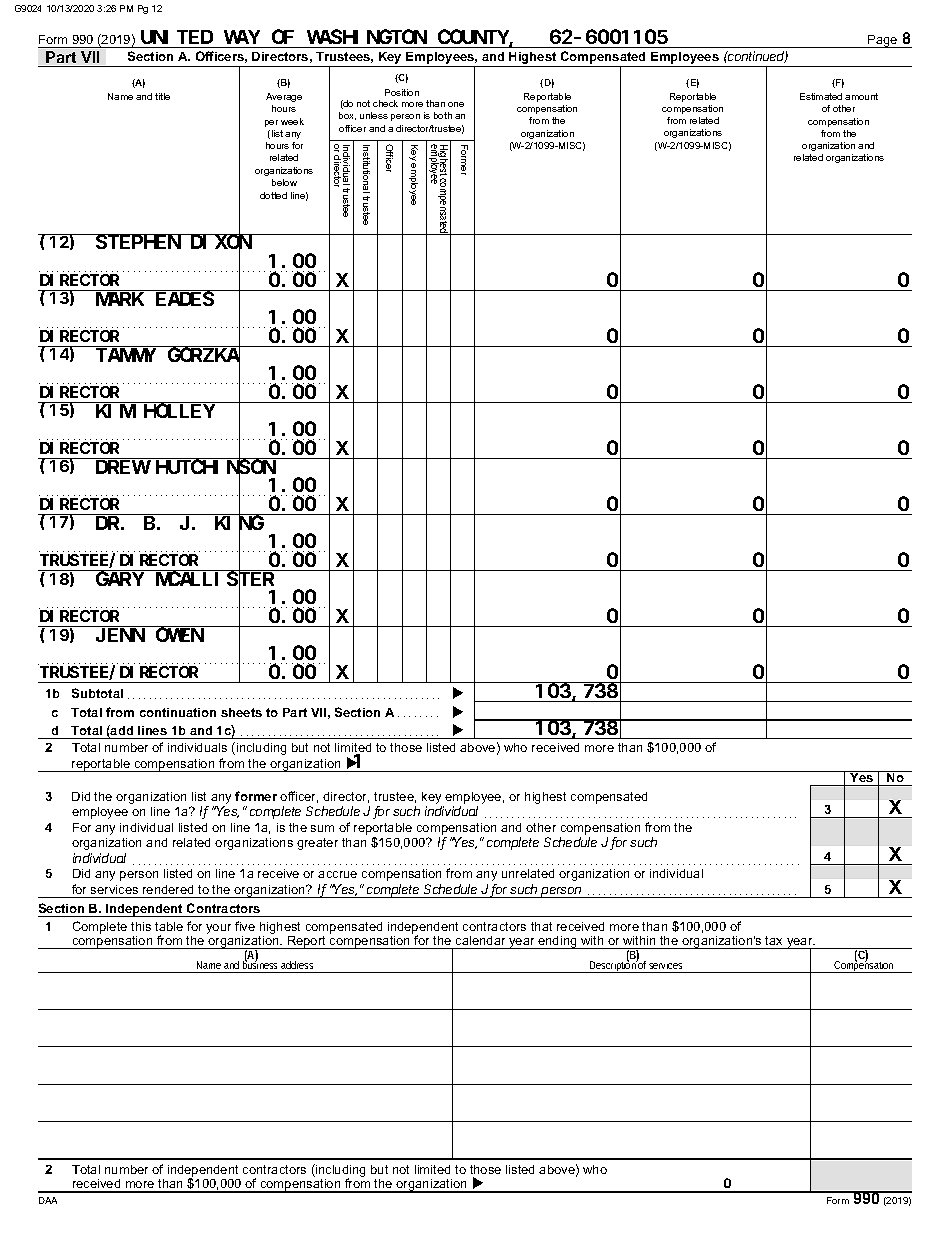  What do you see at coordinates (557, 942) in the image?
I see `ending` at bounding box center [557, 942].
